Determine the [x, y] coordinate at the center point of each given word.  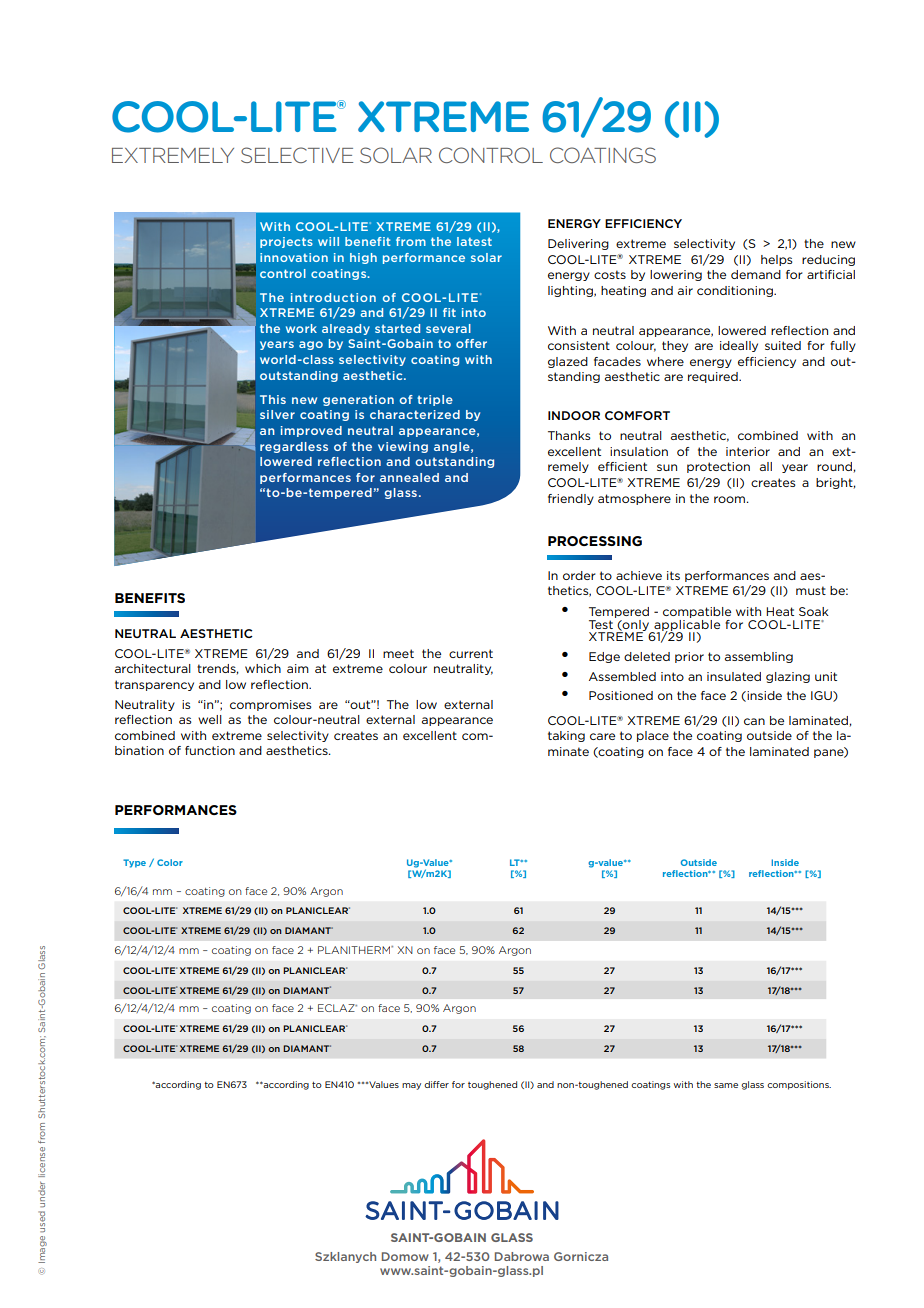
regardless [294, 447]
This [273, 399]
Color [170, 862]
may [411, 1086]
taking [566, 736]
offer [471, 343]
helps [777, 260]
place [653, 736]
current [471, 653]
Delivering [578, 244]
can [754, 721]
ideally [739, 346]
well [210, 719]
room [729, 499]
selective [297, 155]
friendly [571, 499]
